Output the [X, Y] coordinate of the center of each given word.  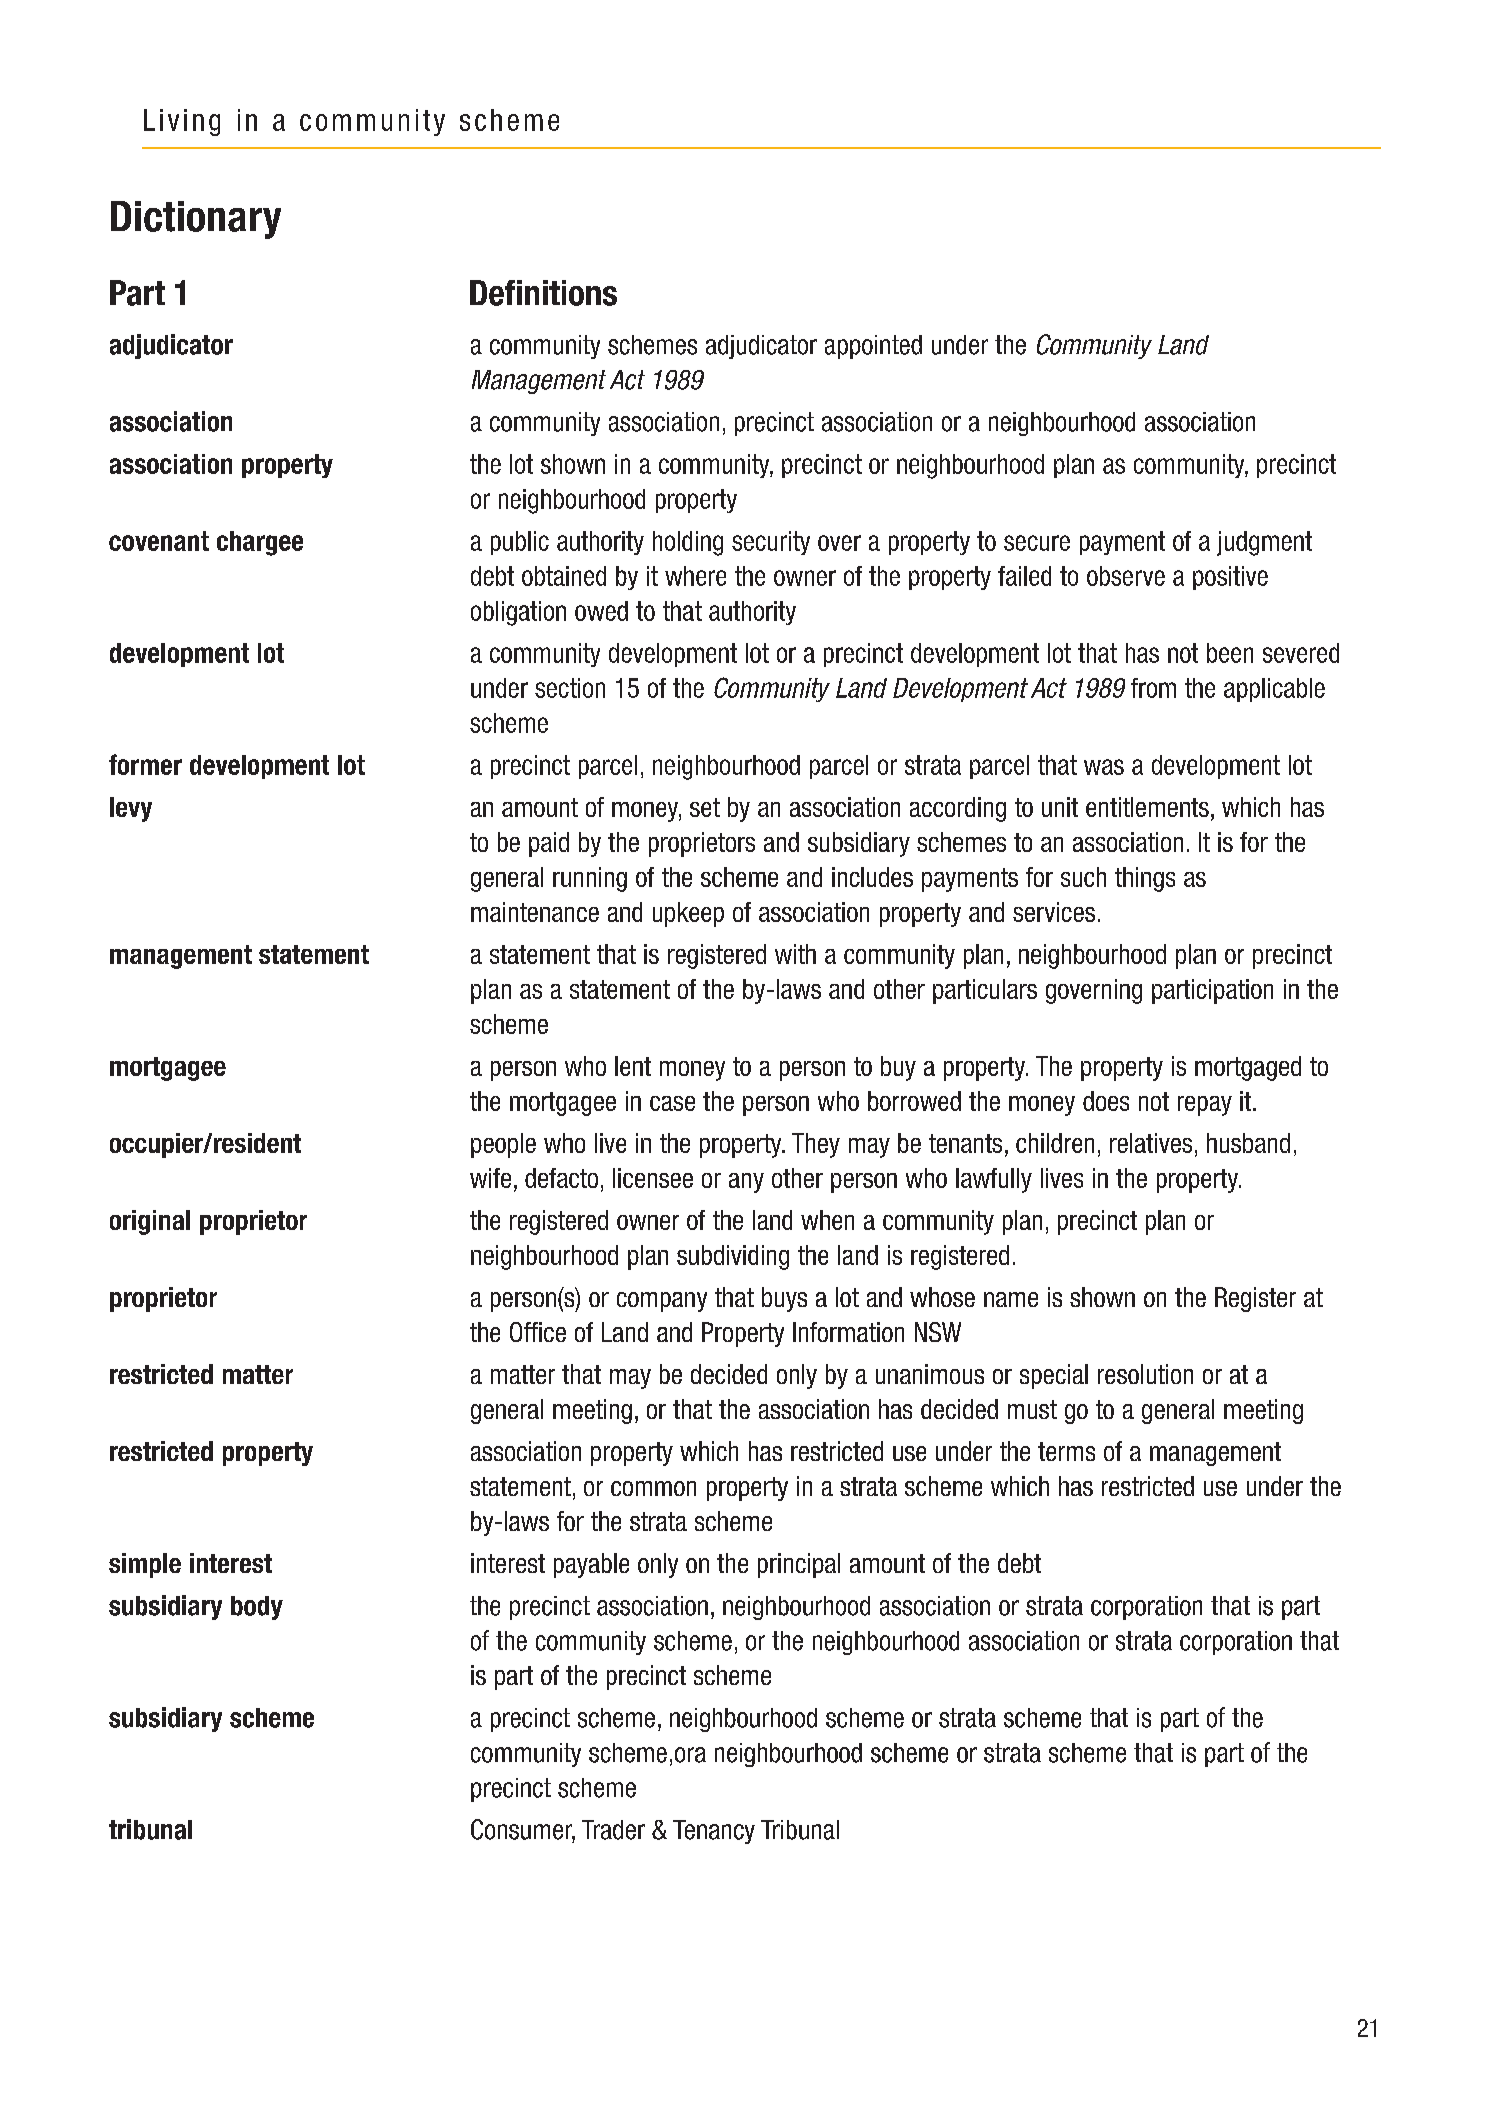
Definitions [543, 293]
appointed [873, 347]
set [705, 807]
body [257, 1608]
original [150, 1222]
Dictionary [196, 220]
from [1153, 688]
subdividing [733, 1257]
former [145, 764]
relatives [1151, 1143]
